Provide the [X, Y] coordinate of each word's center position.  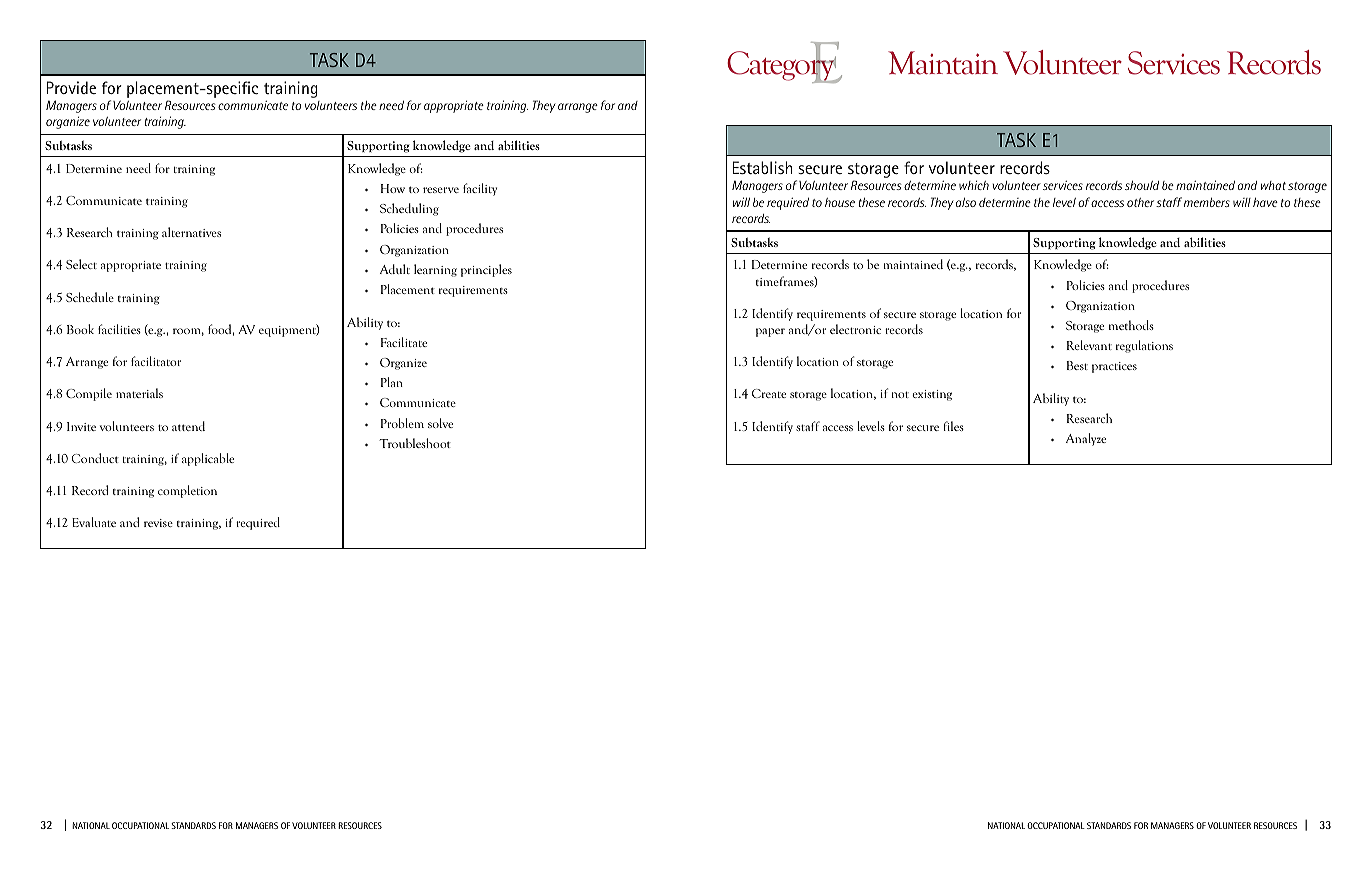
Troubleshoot [415, 443]
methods [1131, 325]
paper [770, 332]
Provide [71, 87]
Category [782, 66]
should [1142, 185]
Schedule [90, 297]
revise [158, 523]
